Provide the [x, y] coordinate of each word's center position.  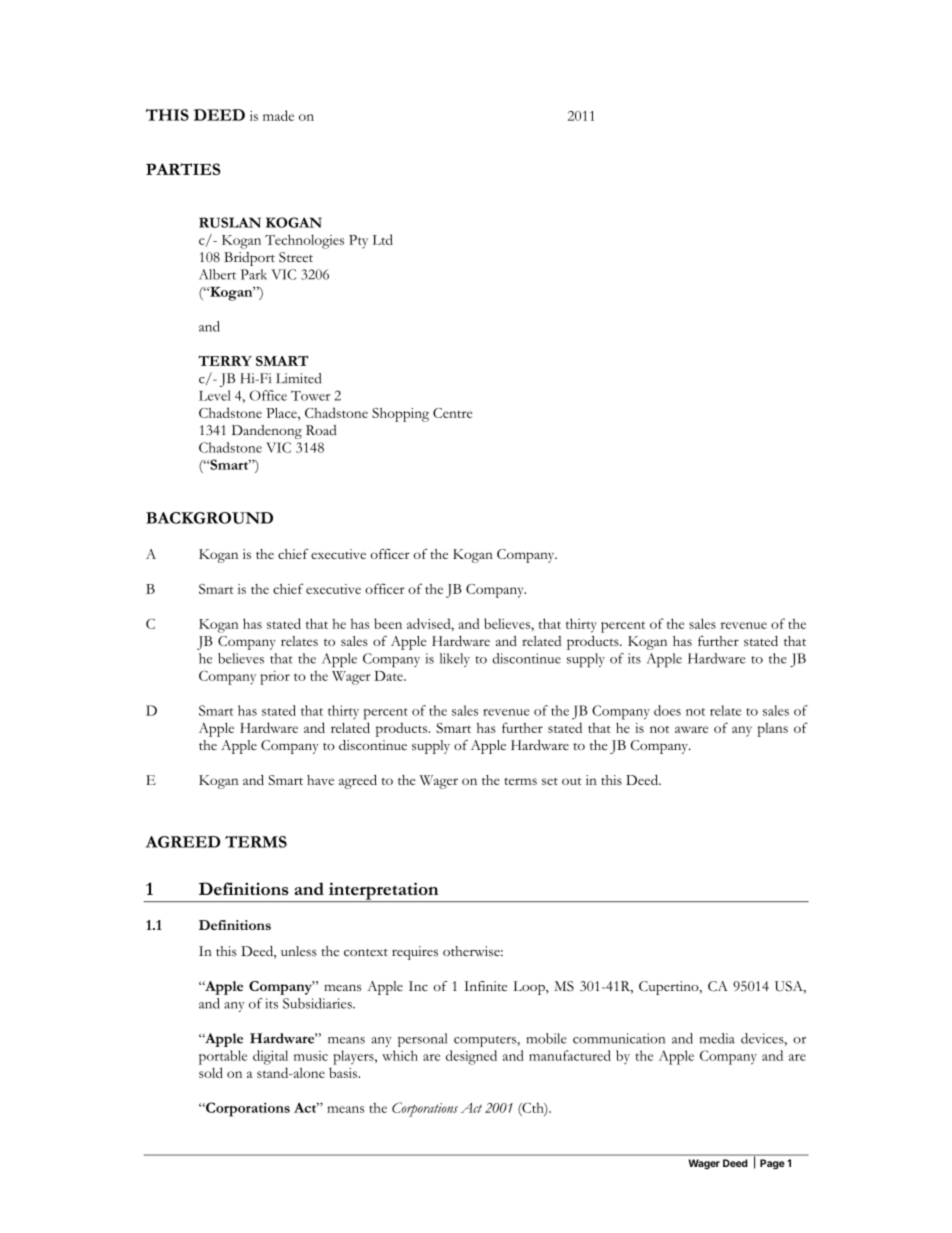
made [278, 115]
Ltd [382, 239]
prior [275, 678]
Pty [358, 242]
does [667, 710]
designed [471, 1057]
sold [211, 1072]
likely [455, 660]
